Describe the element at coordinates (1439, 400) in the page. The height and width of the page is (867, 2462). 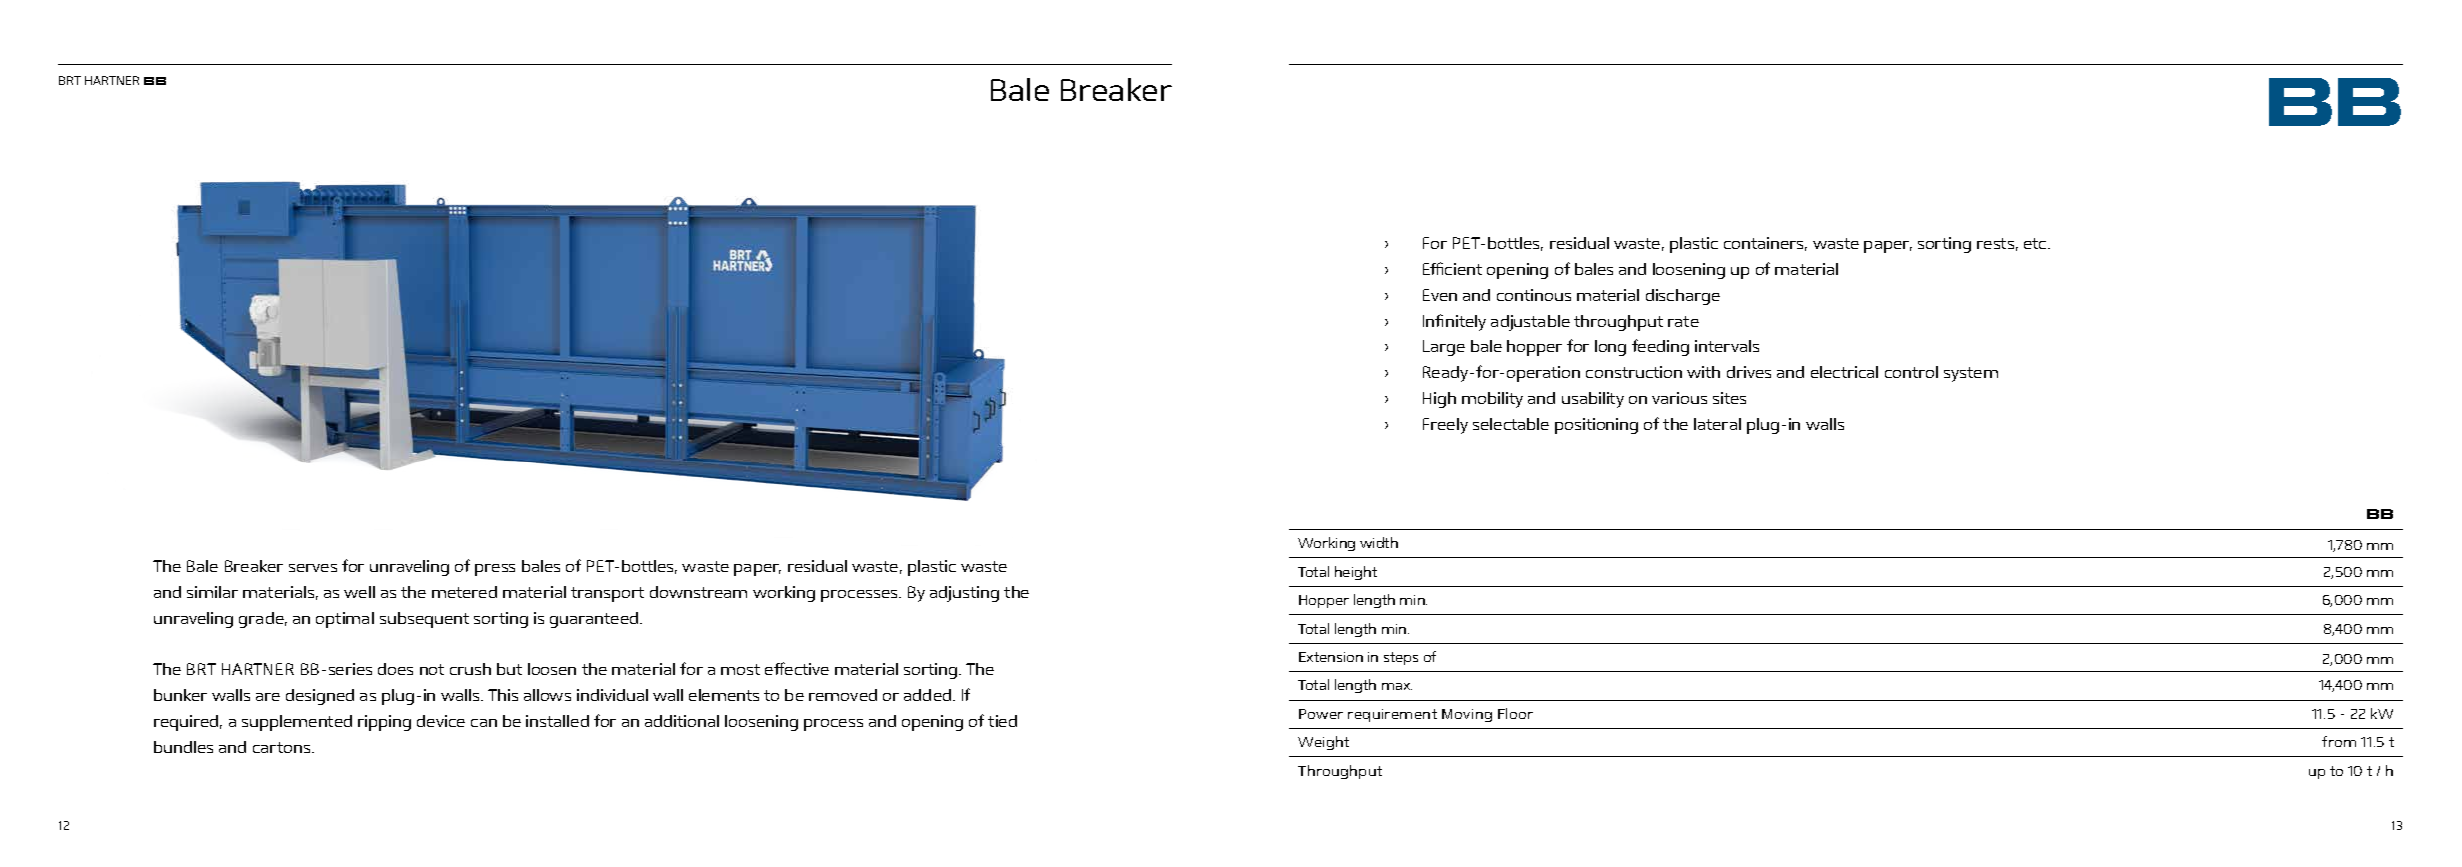
I see `High` at that location.
